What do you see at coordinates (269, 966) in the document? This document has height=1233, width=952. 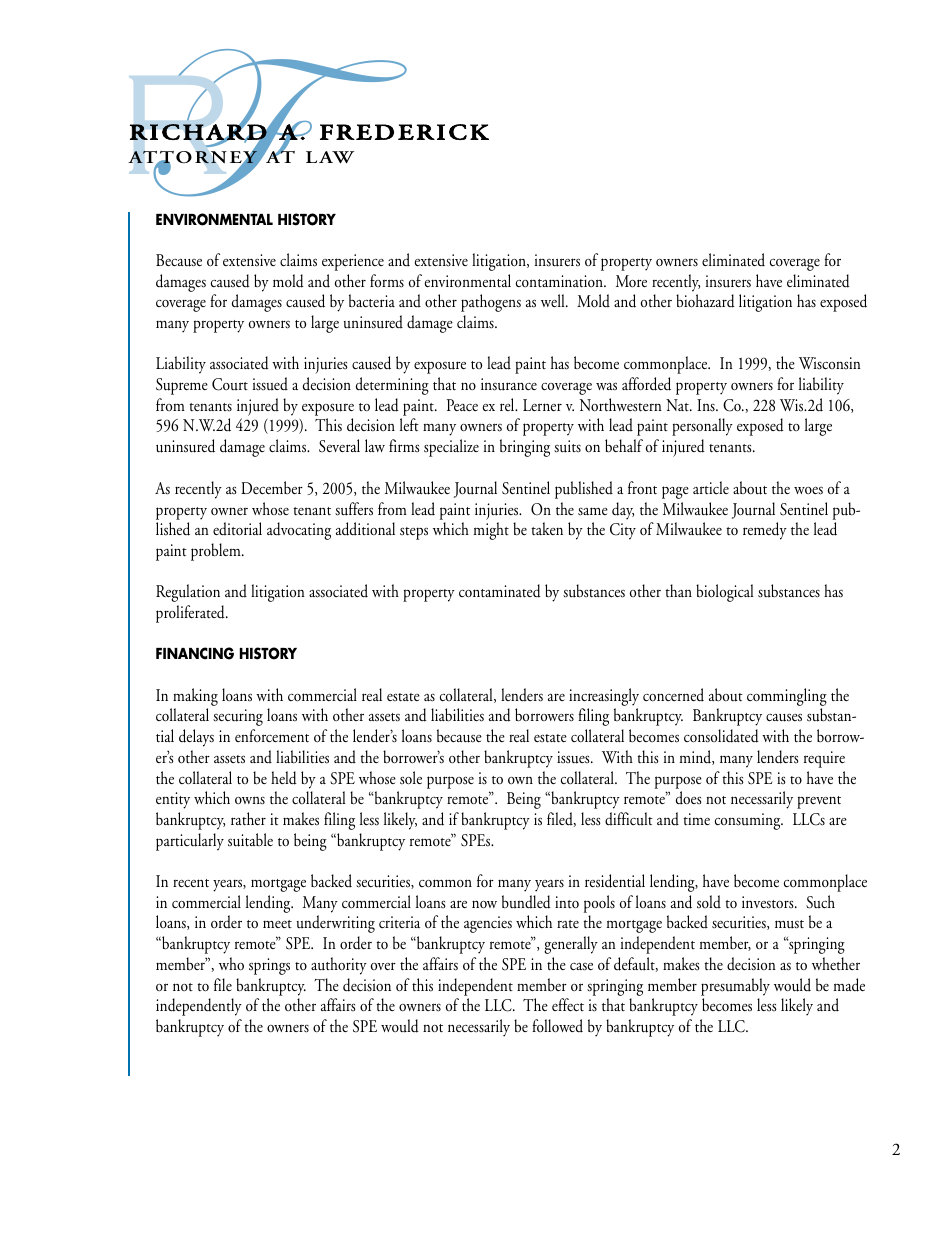 I see `springs` at bounding box center [269, 966].
